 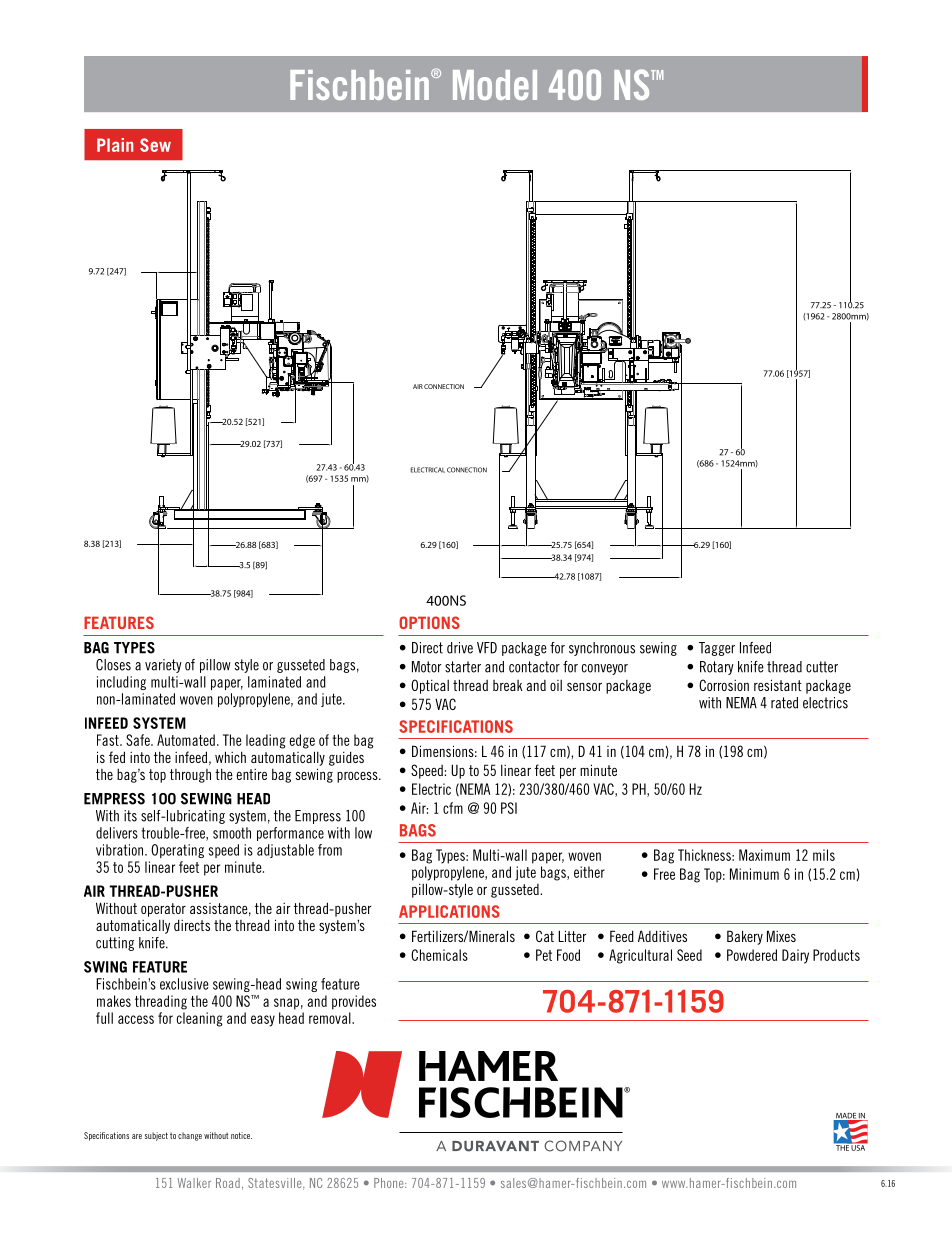 I want to click on Minimum, so click(x=754, y=874).
